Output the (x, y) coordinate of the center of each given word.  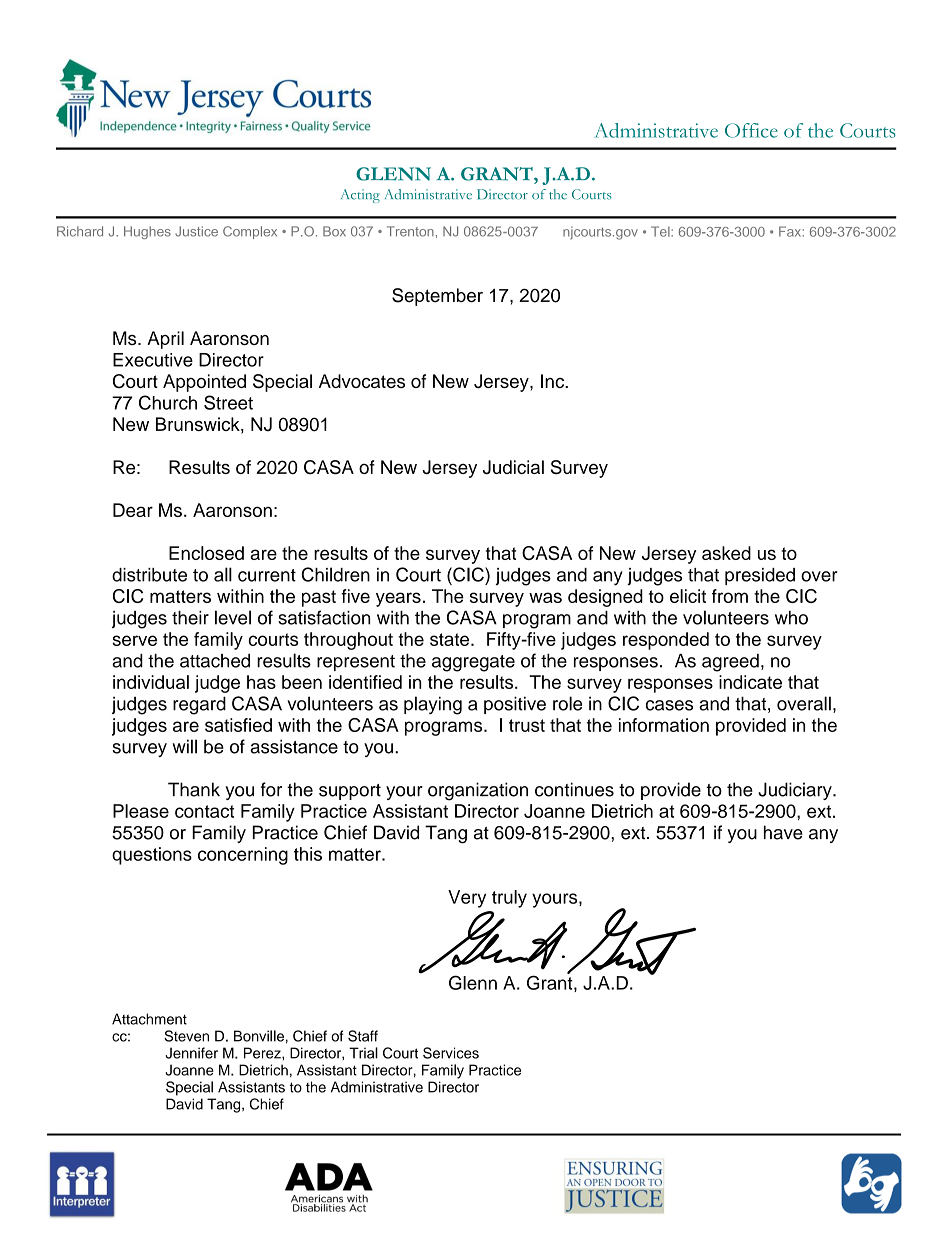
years (398, 599)
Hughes (147, 232)
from (730, 596)
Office (751, 130)
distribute (149, 575)
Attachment (149, 1019)
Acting (360, 196)
